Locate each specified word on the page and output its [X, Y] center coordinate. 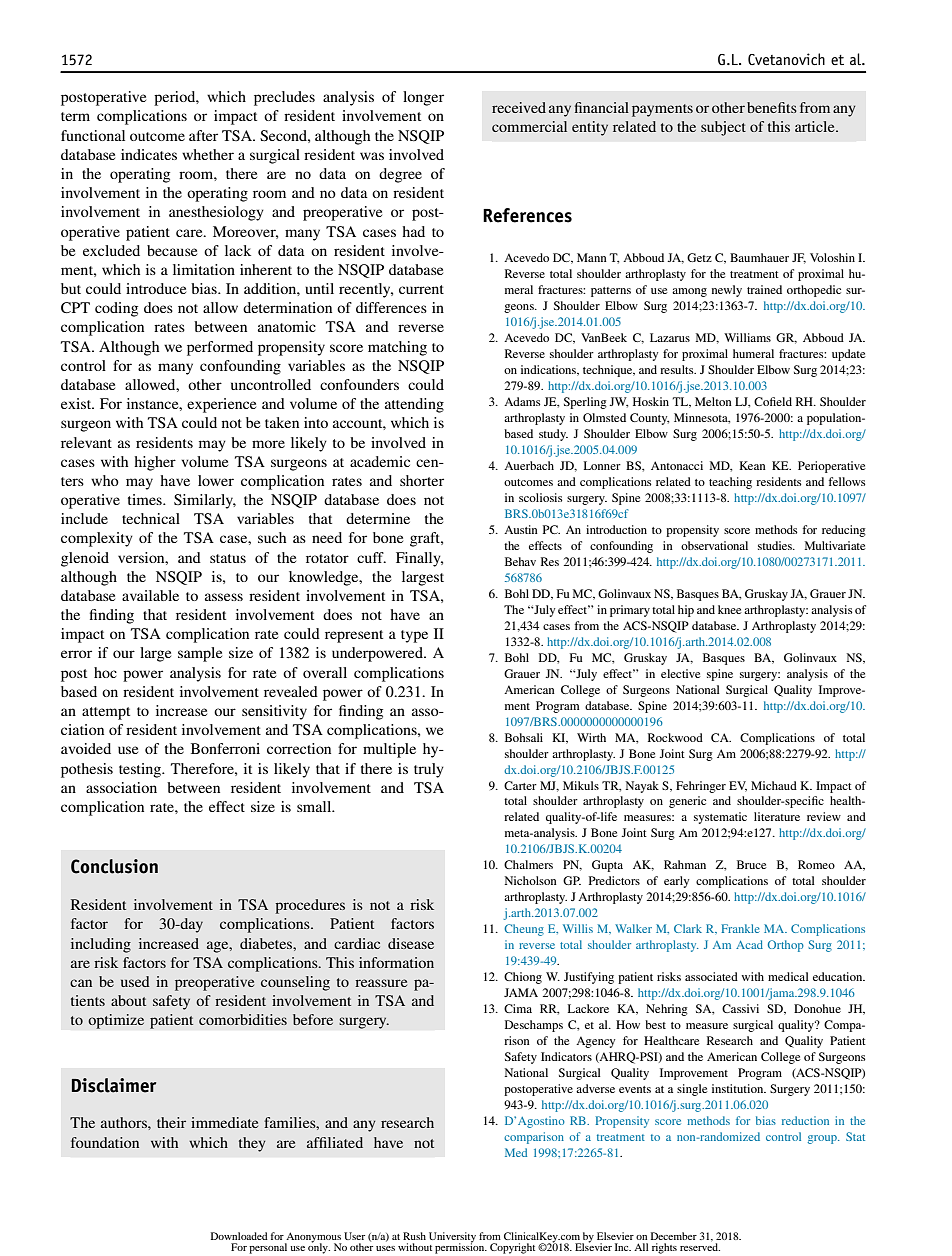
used [135, 981]
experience [221, 405]
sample [200, 654]
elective [681, 673]
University [452, 1238]
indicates [149, 154]
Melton [713, 401]
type [414, 636]
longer [423, 98]
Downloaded [239, 1236]
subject [723, 128]
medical [788, 976]
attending [414, 405]
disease [411, 943]
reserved [700, 1246]
